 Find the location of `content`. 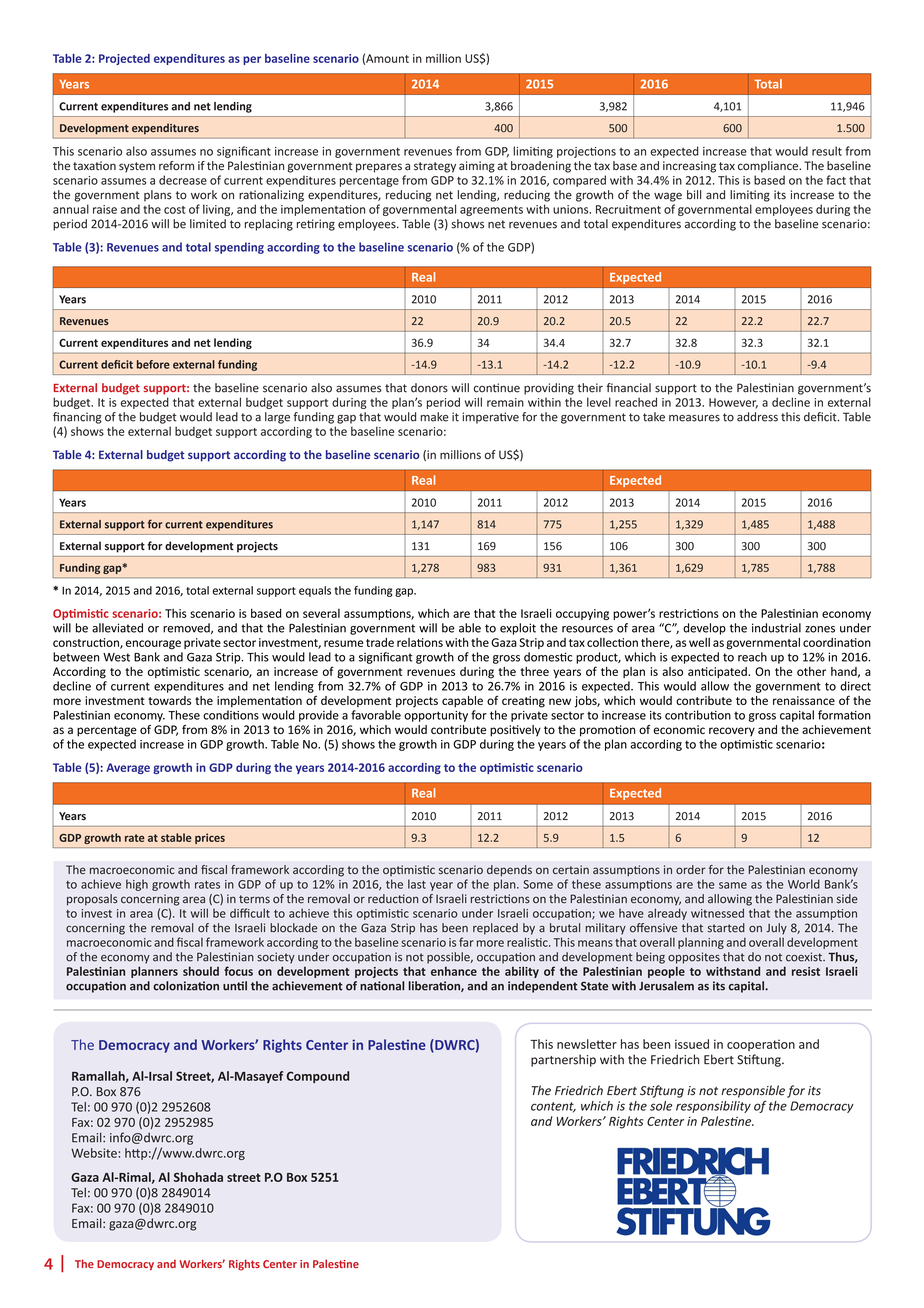

content is located at coordinates (553, 1107).
